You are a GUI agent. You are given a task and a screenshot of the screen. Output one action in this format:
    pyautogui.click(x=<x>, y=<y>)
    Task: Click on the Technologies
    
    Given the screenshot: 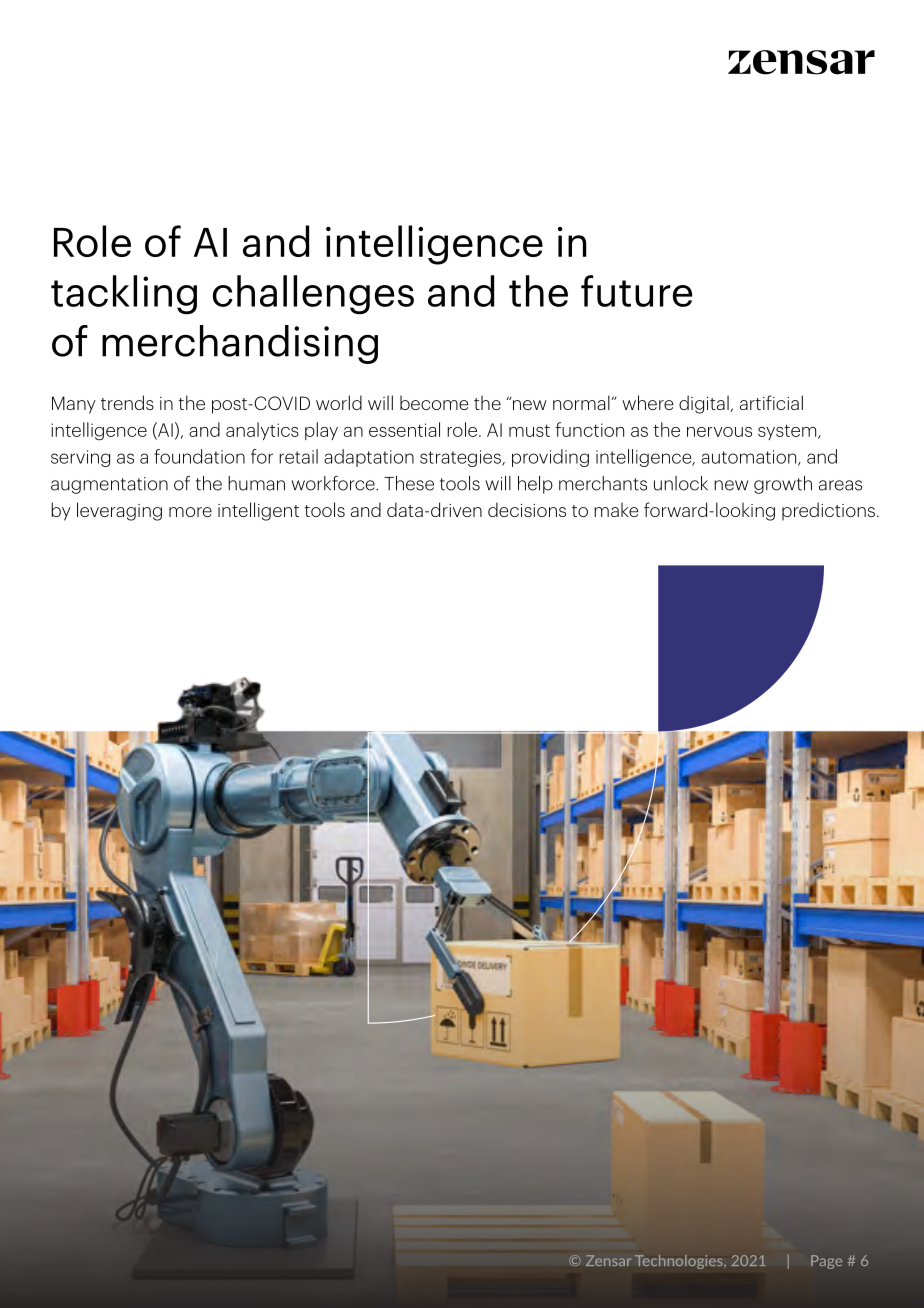 What is the action you would take?
    pyautogui.click(x=680, y=1262)
